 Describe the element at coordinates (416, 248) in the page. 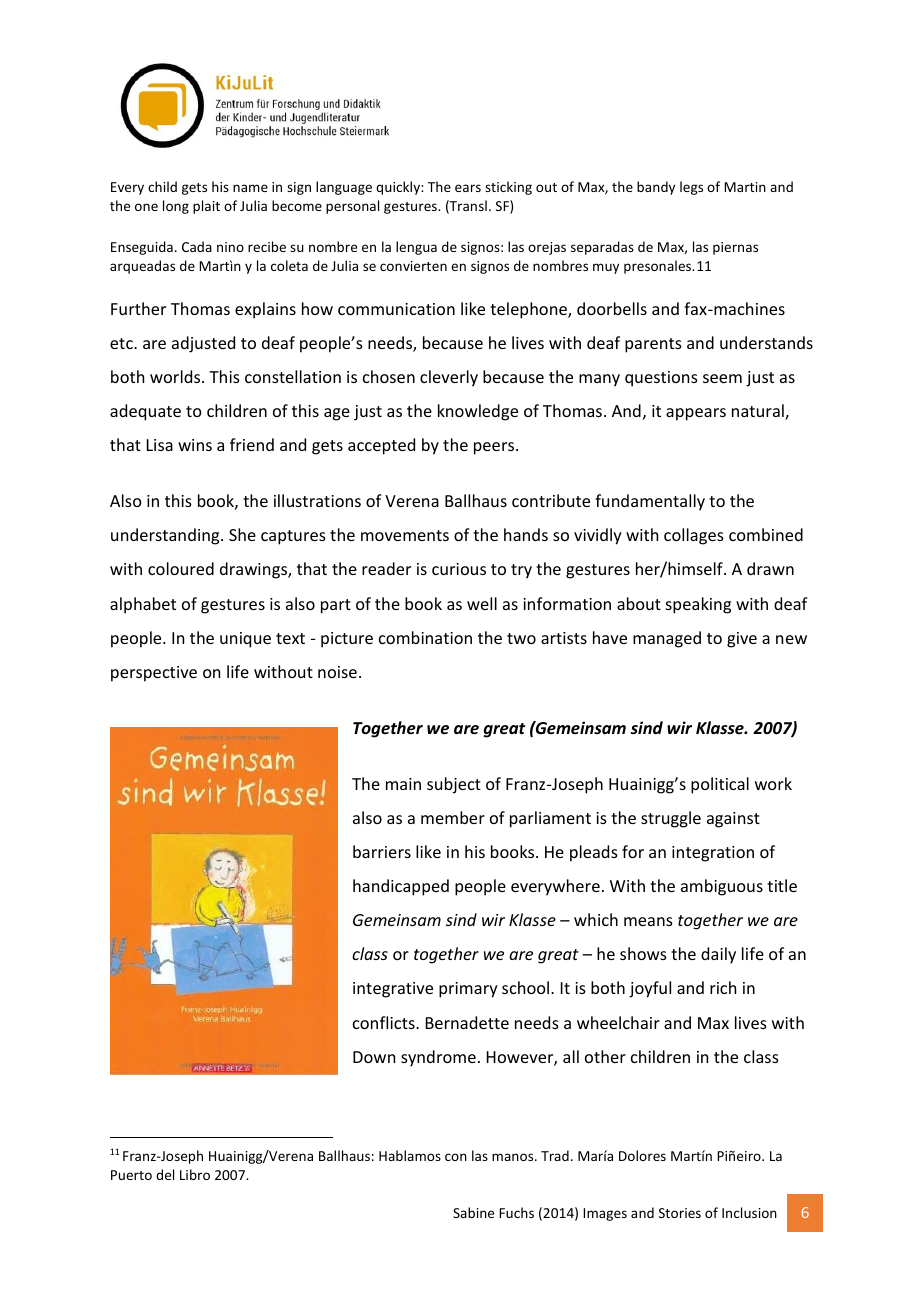

I see `lengua` at that location.
